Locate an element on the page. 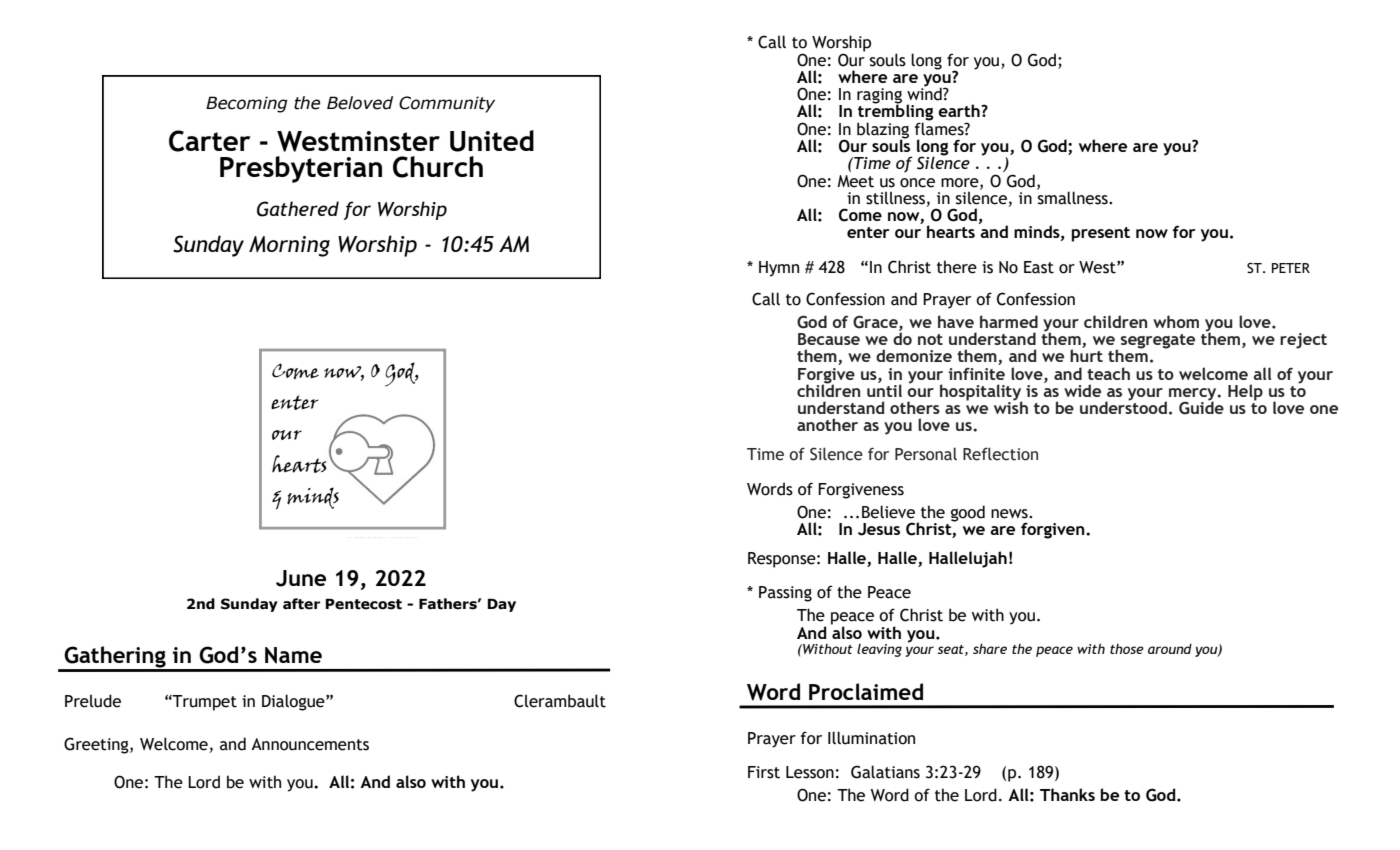 This document has height=850, width=1400. earth is located at coordinates (960, 110).
